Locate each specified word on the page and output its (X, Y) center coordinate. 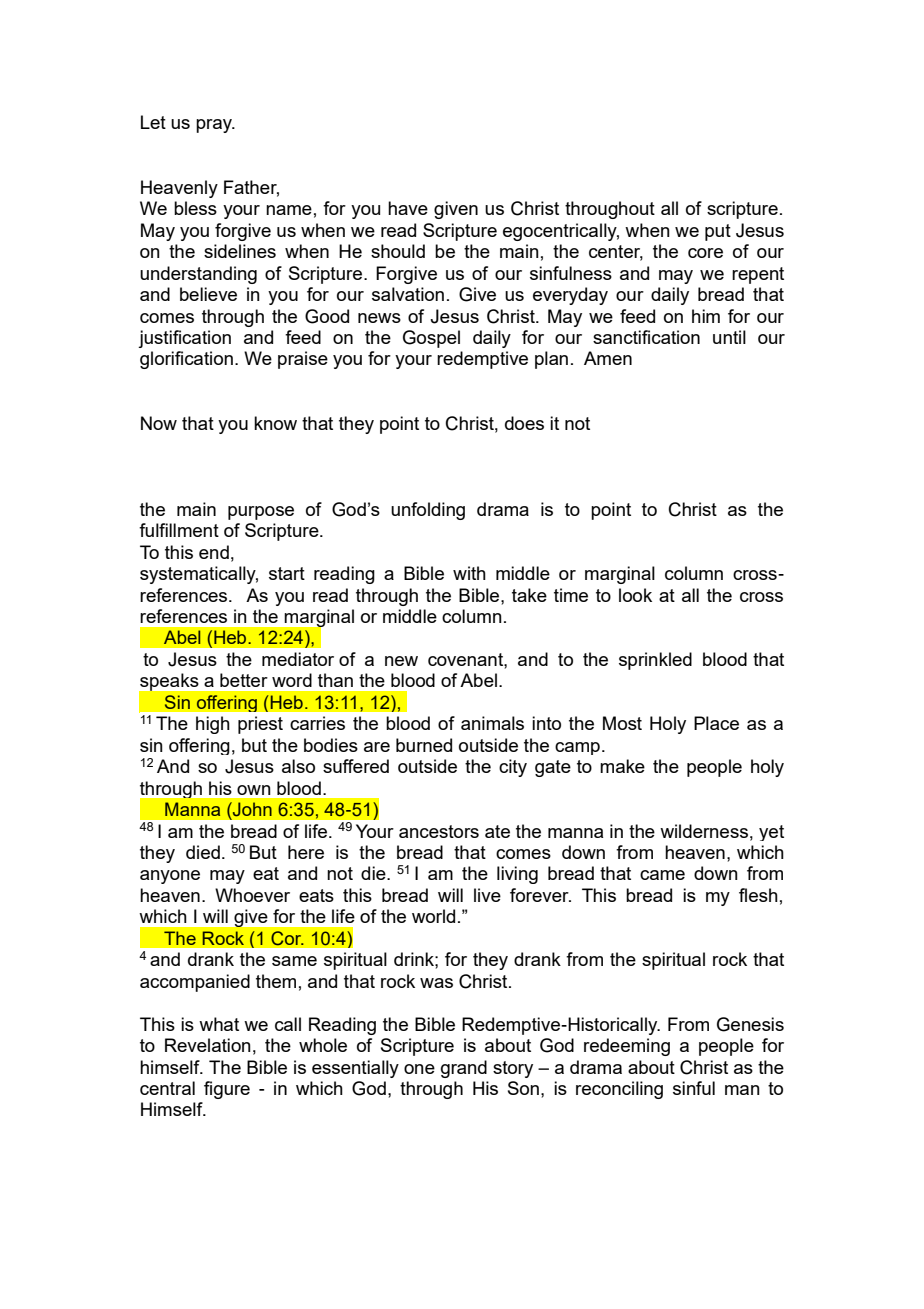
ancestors (439, 831)
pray (215, 126)
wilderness (704, 831)
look (635, 595)
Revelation (208, 1045)
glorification (186, 360)
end (214, 552)
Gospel (431, 339)
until (729, 337)
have (408, 208)
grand (464, 1069)
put (718, 232)
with (469, 573)
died (203, 852)
